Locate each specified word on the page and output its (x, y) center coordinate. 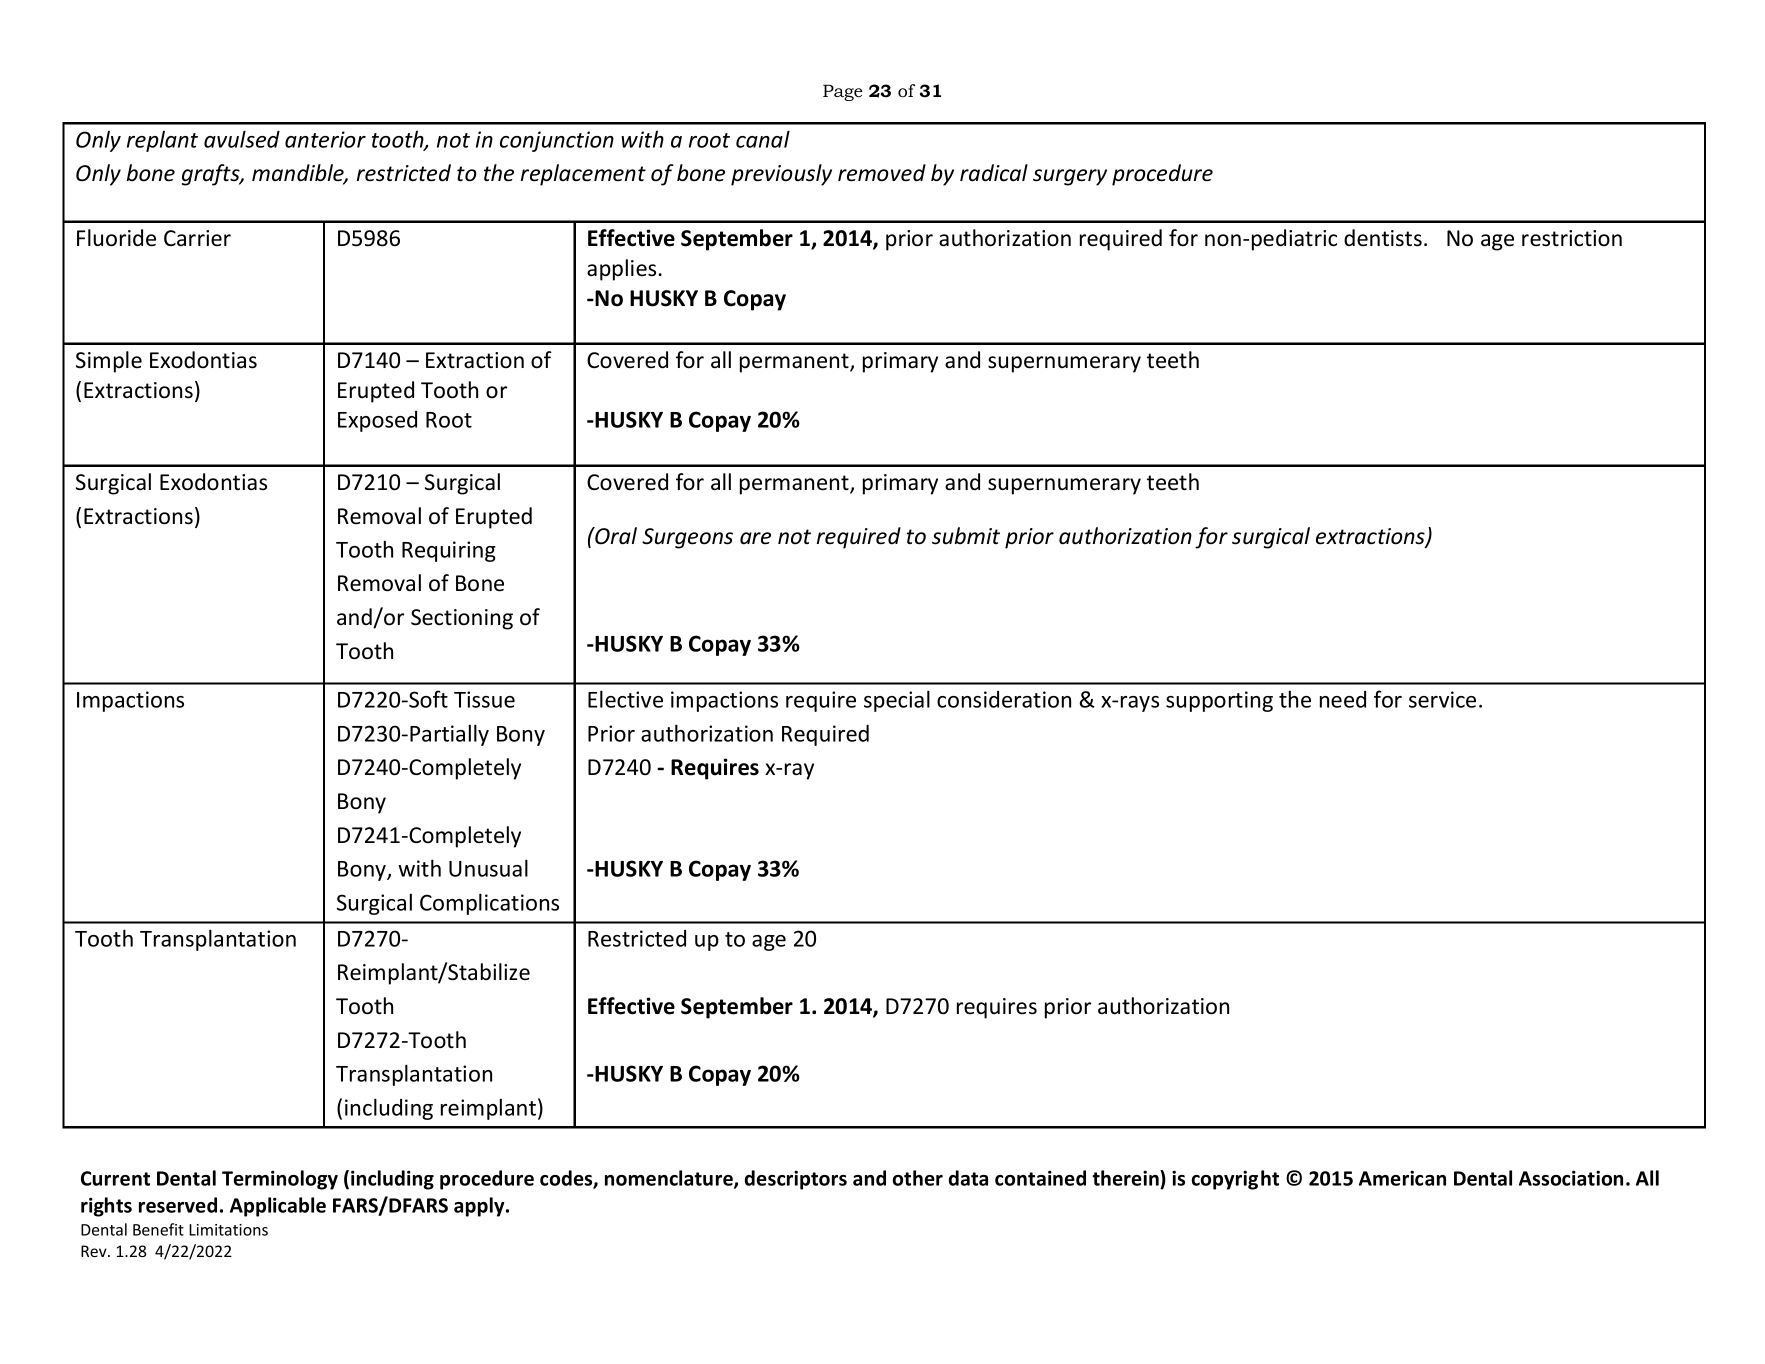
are (755, 538)
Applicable (278, 1207)
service (1442, 699)
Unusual (488, 868)
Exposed (377, 421)
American (1402, 1178)
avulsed (242, 139)
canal (763, 139)
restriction (1572, 238)
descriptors (796, 1180)
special (897, 701)
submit (966, 536)
